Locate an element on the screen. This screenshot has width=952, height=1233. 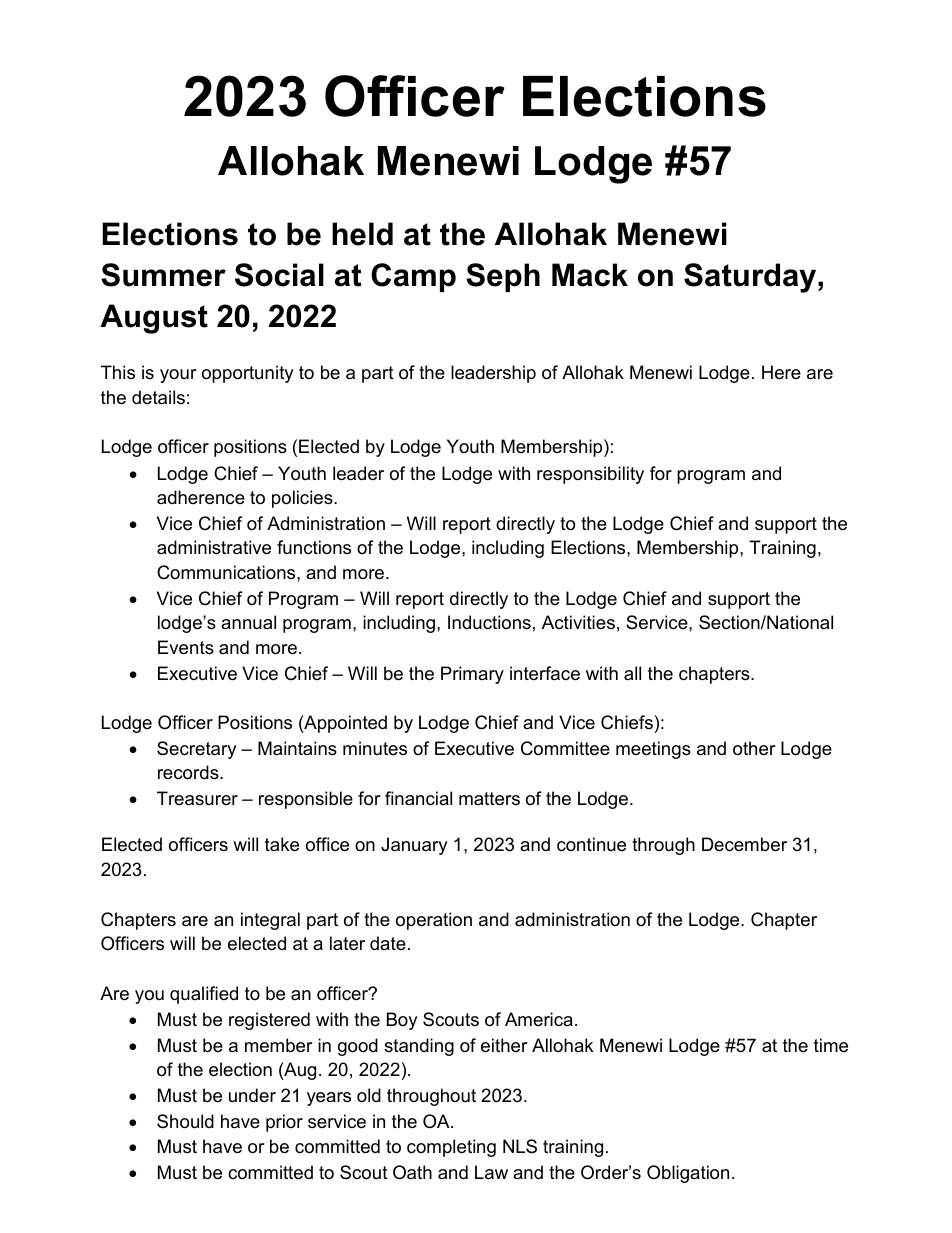
Primary is located at coordinates (472, 675).
